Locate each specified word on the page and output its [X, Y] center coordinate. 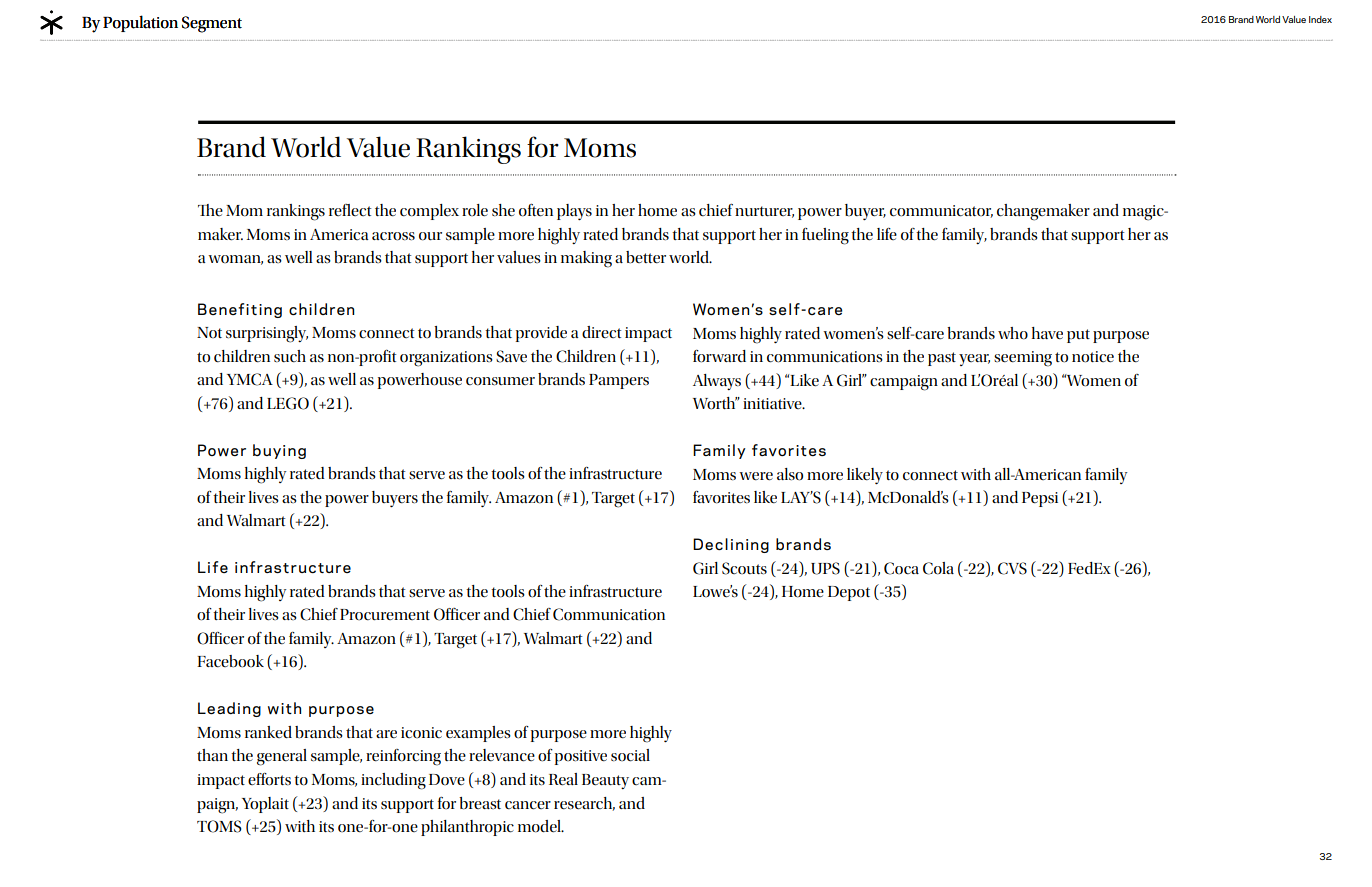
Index [1320, 19]
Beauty [605, 781]
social [630, 755]
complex [429, 212]
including [393, 781]
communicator [941, 211]
